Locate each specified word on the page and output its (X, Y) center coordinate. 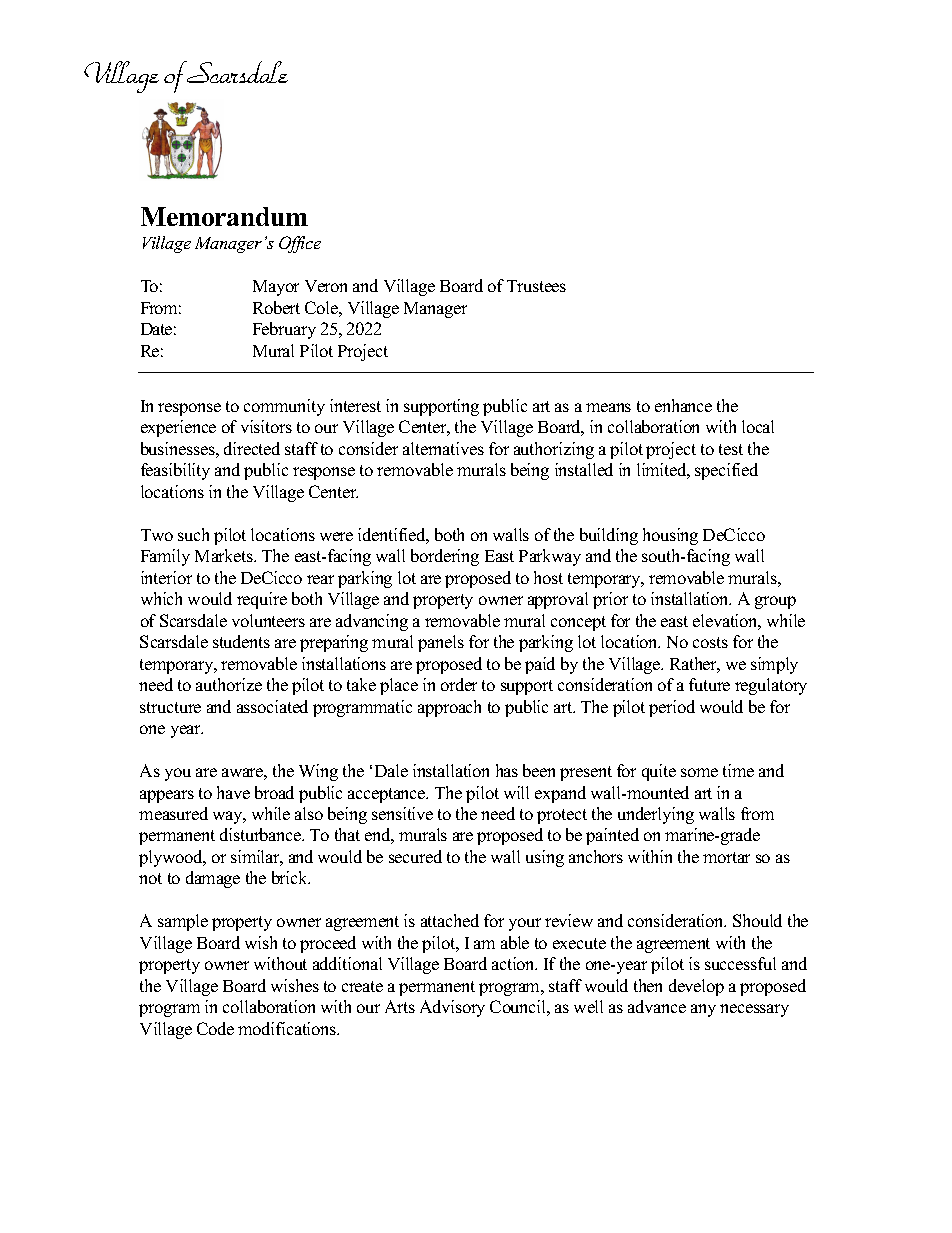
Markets (225, 555)
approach (449, 708)
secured (415, 856)
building (609, 536)
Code (215, 1028)
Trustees (536, 286)
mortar (726, 857)
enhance (683, 405)
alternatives (443, 448)
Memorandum (224, 216)
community (284, 407)
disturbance (262, 834)
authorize (229, 684)
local (758, 426)
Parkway (550, 557)
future (709, 684)
